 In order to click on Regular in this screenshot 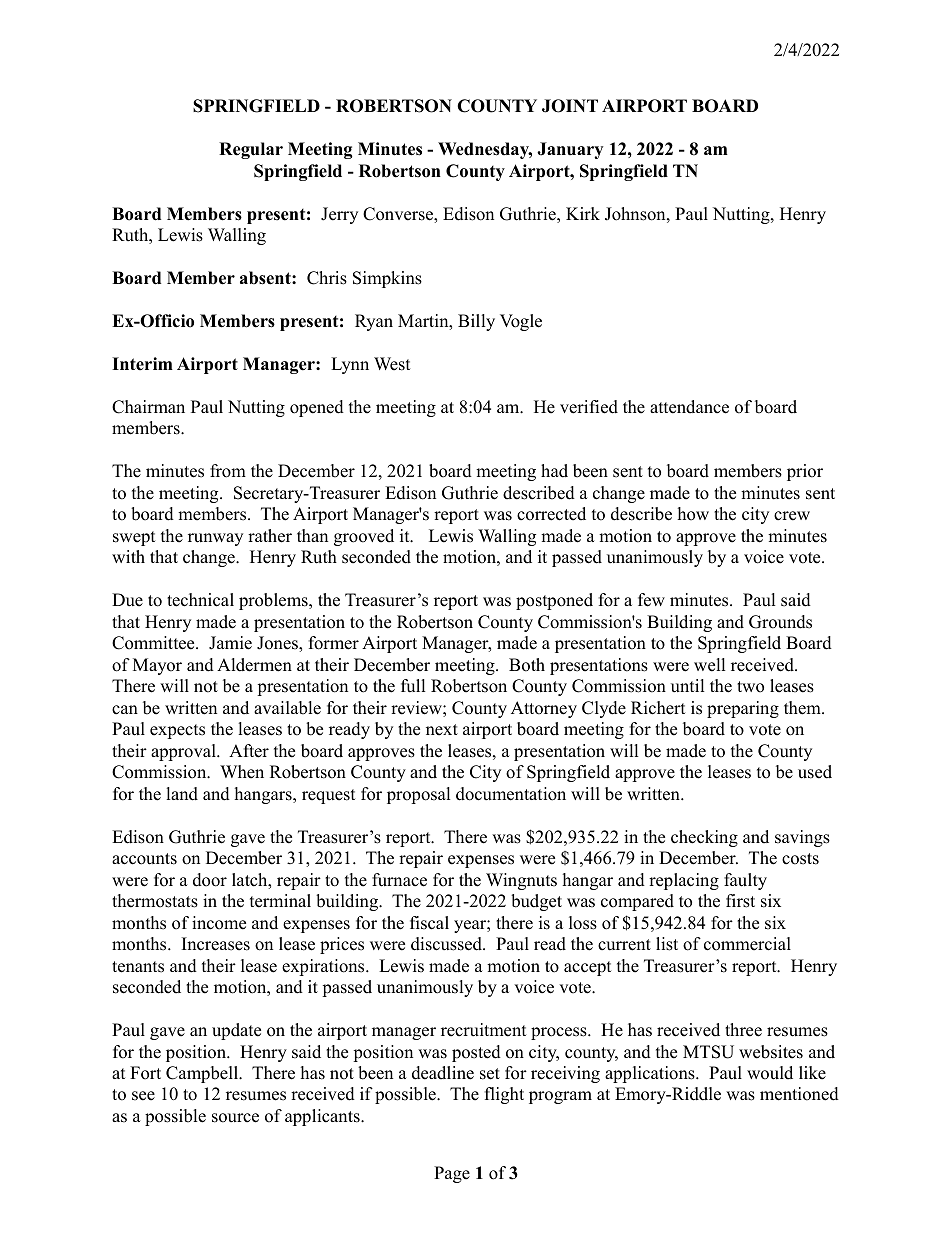, I will do `click(251, 150)`.
